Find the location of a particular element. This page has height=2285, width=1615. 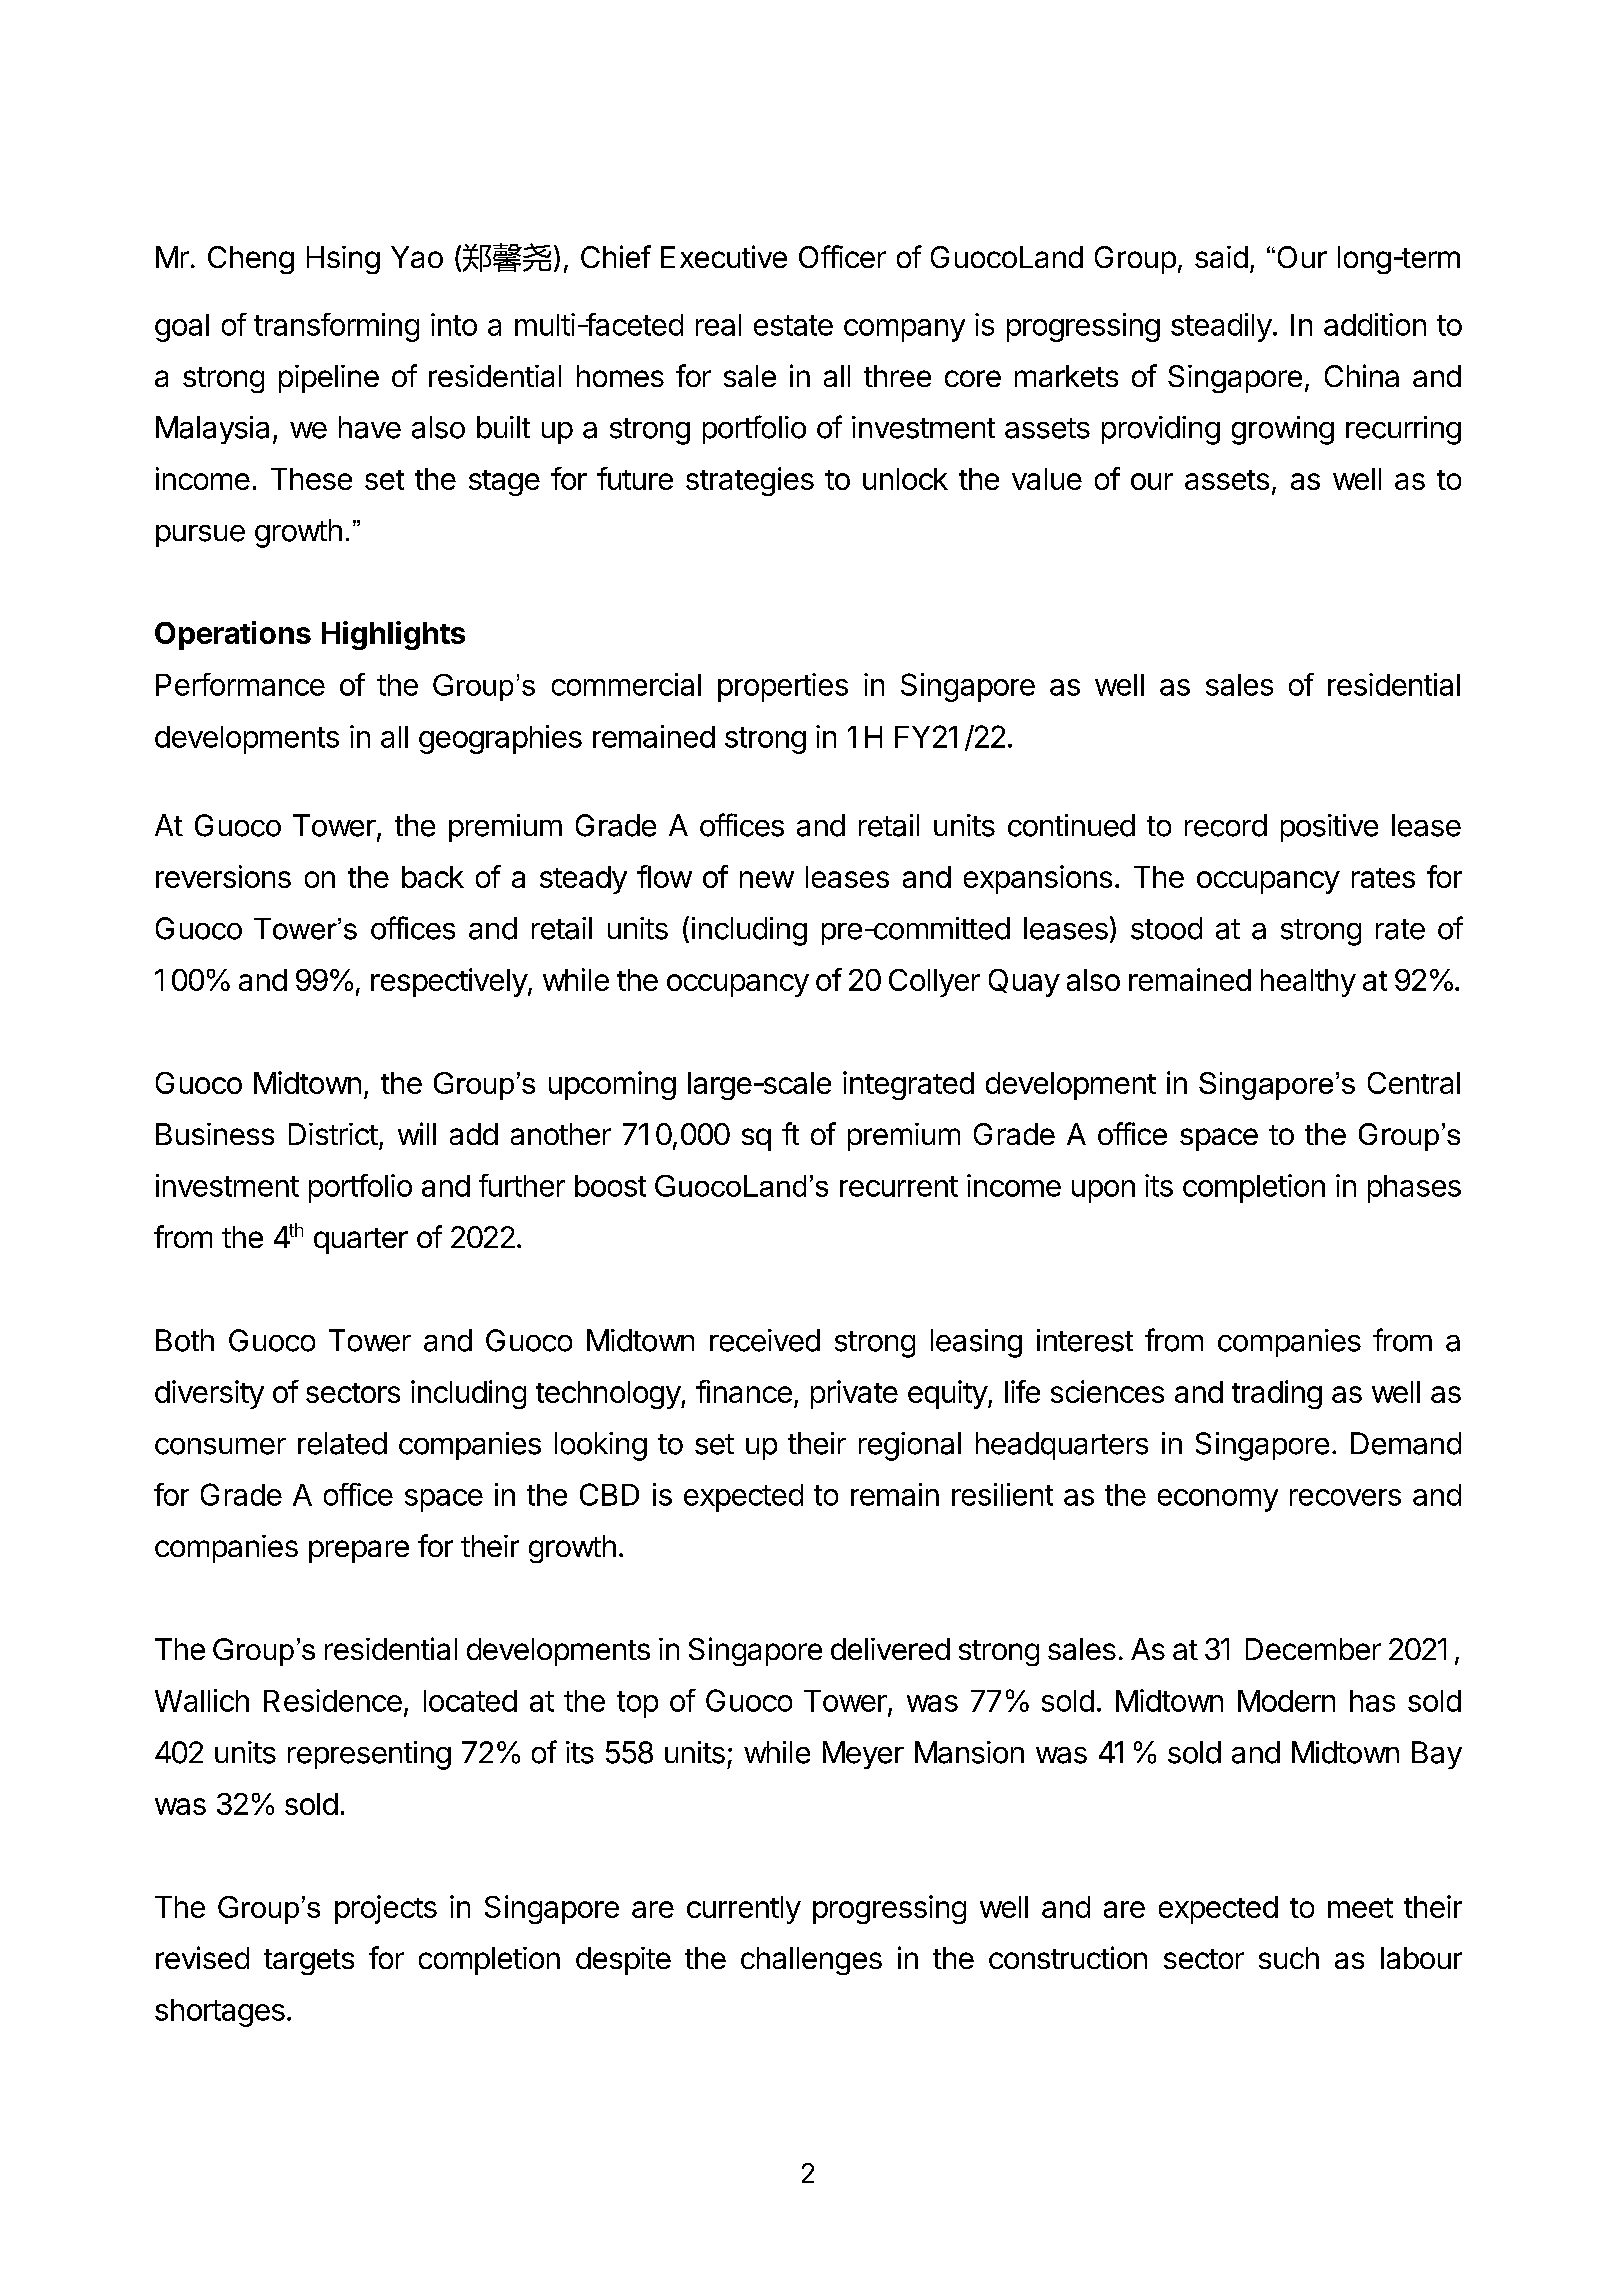

Performance is located at coordinates (240, 684).
